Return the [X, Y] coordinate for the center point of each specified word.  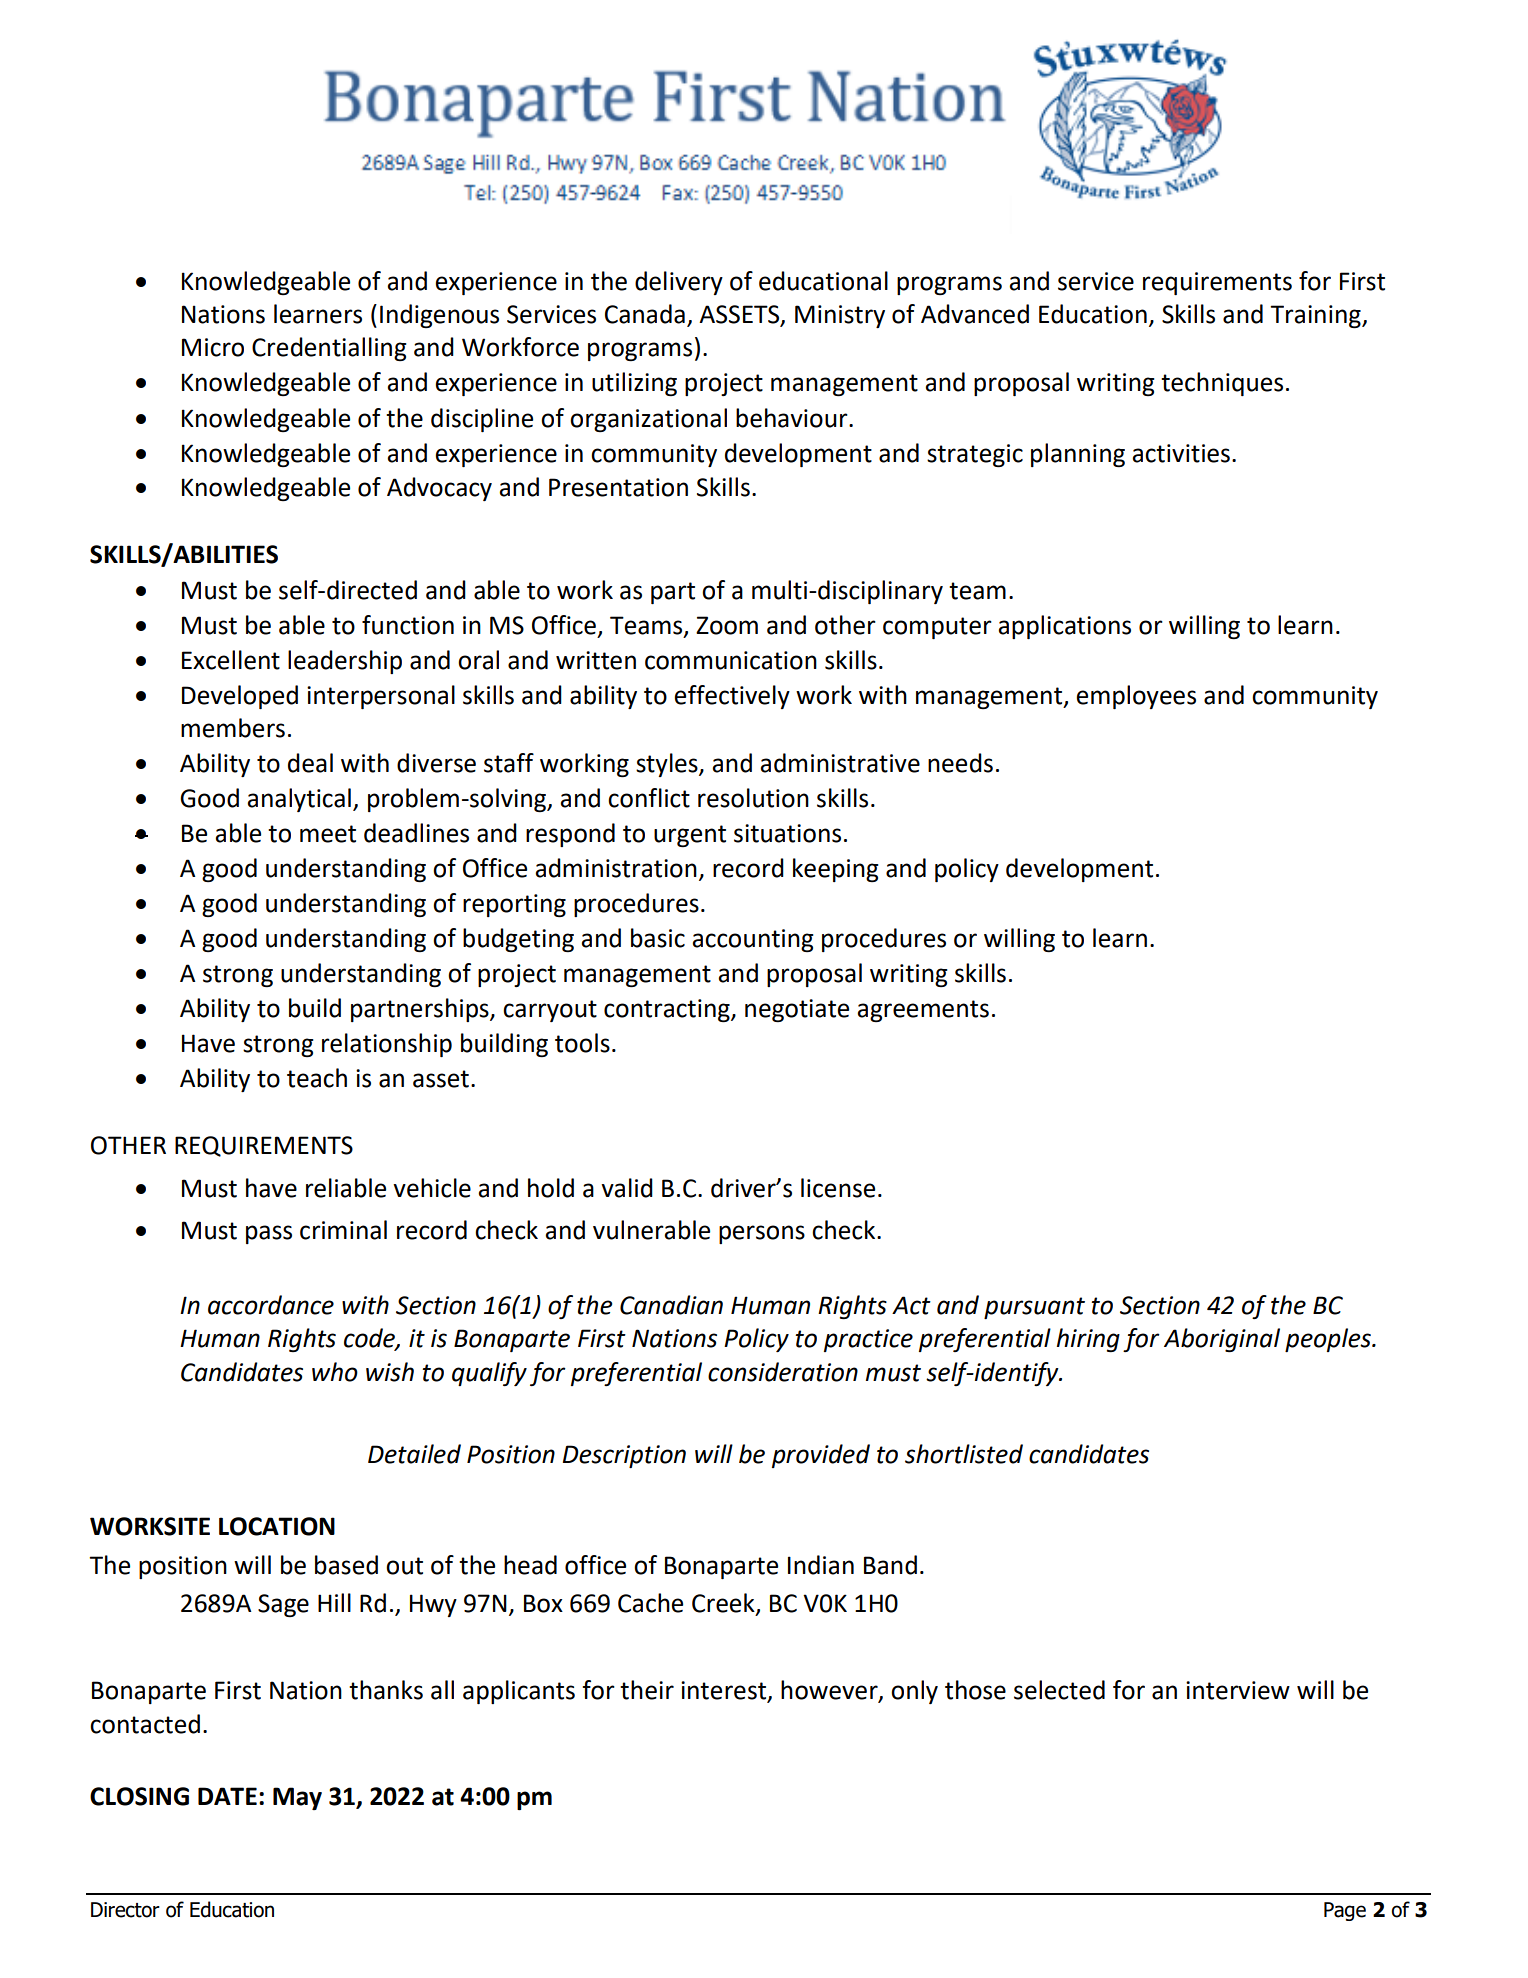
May [297, 1798]
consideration [783, 1372]
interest [725, 1691]
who [335, 1372]
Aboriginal [1222, 1340]
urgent [690, 836]
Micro [213, 347]
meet [328, 834]
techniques [1222, 384]
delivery [679, 283]
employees [1136, 697]
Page [1345, 1911]
